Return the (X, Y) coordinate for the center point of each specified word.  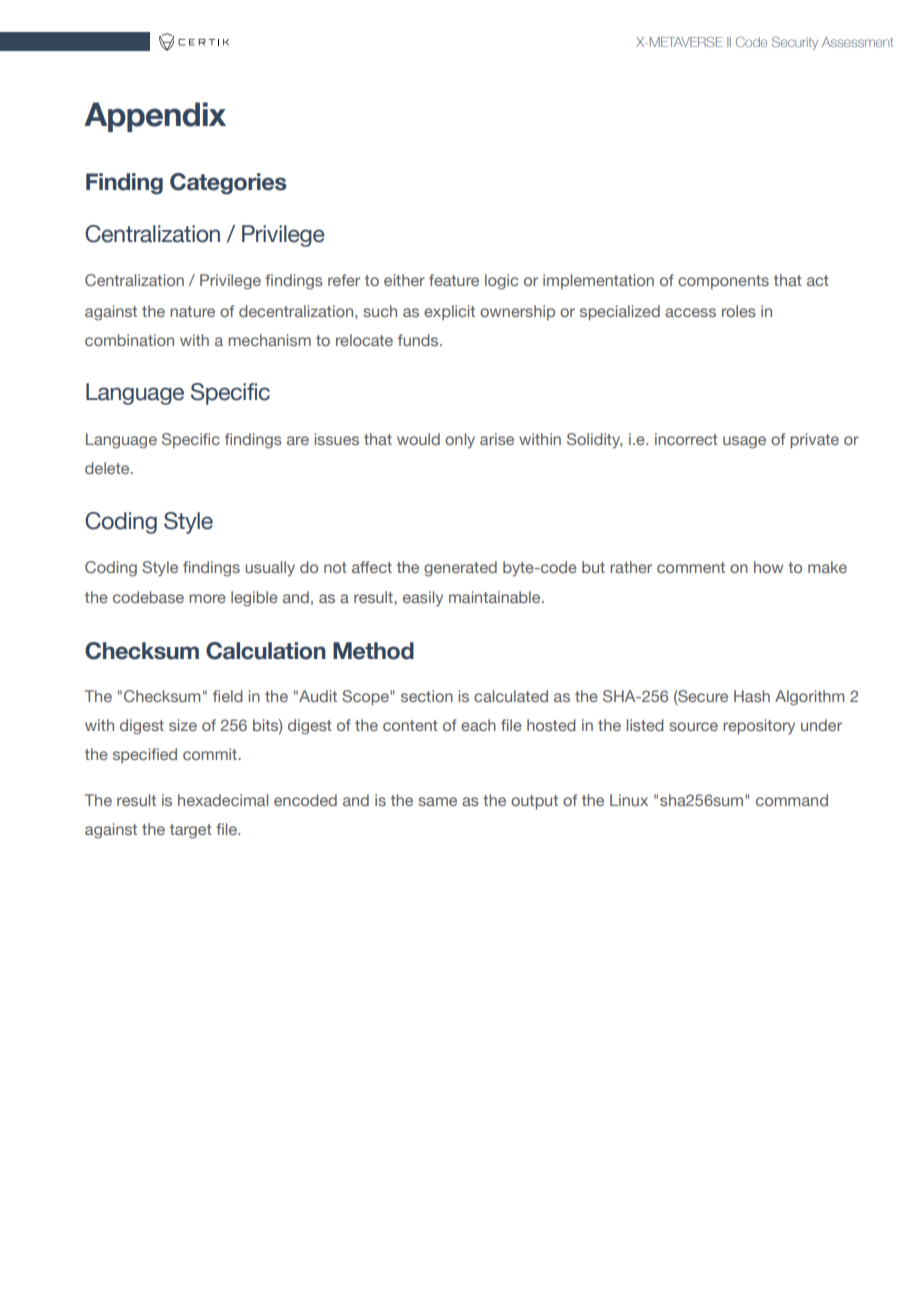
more (207, 598)
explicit (449, 312)
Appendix (155, 117)
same (437, 801)
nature (192, 311)
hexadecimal (223, 800)
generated (460, 569)
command (792, 800)
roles (739, 311)
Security (795, 43)
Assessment (857, 42)
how (768, 567)
